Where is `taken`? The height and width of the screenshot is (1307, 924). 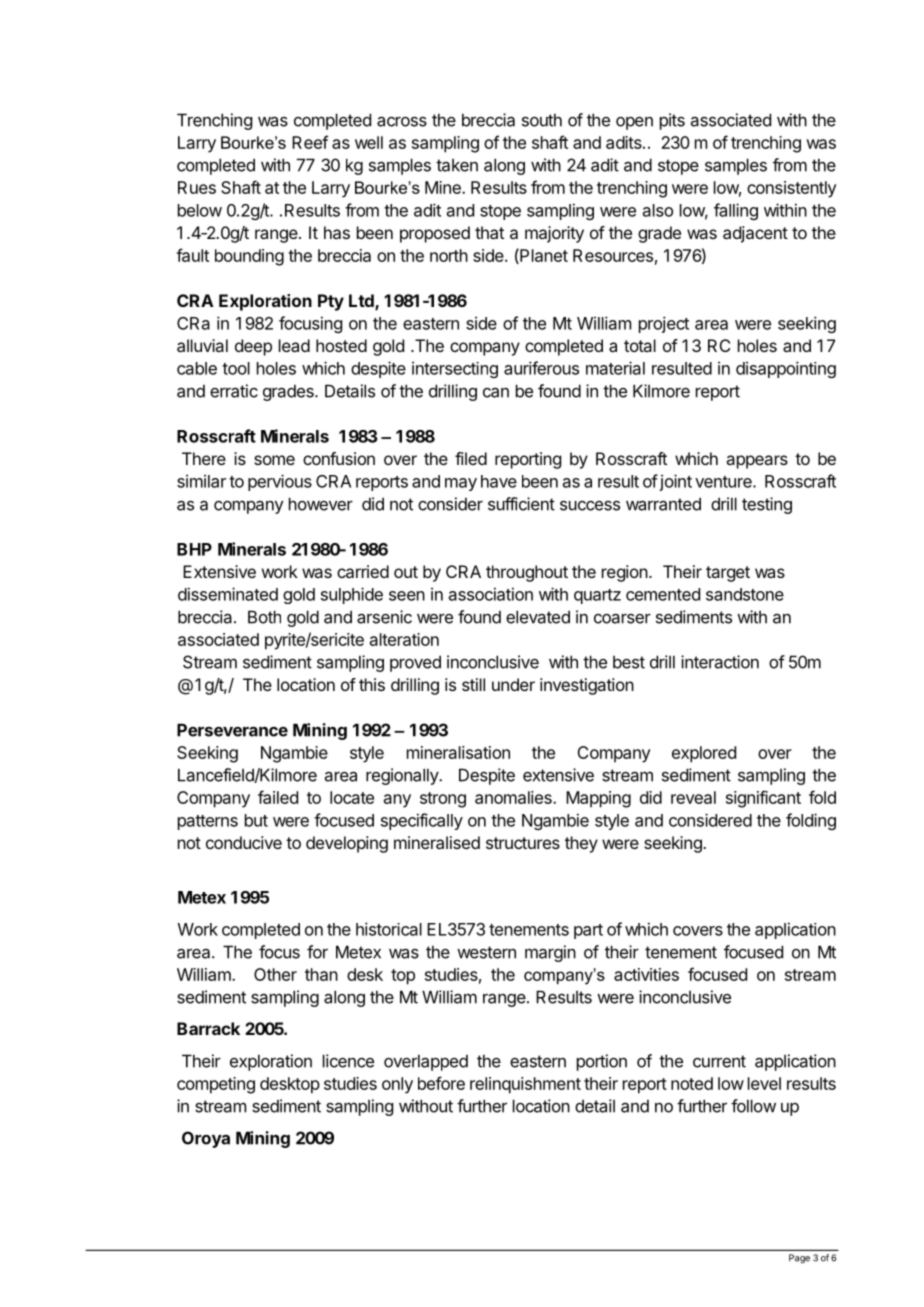 taken is located at coordinates (457, 165).
